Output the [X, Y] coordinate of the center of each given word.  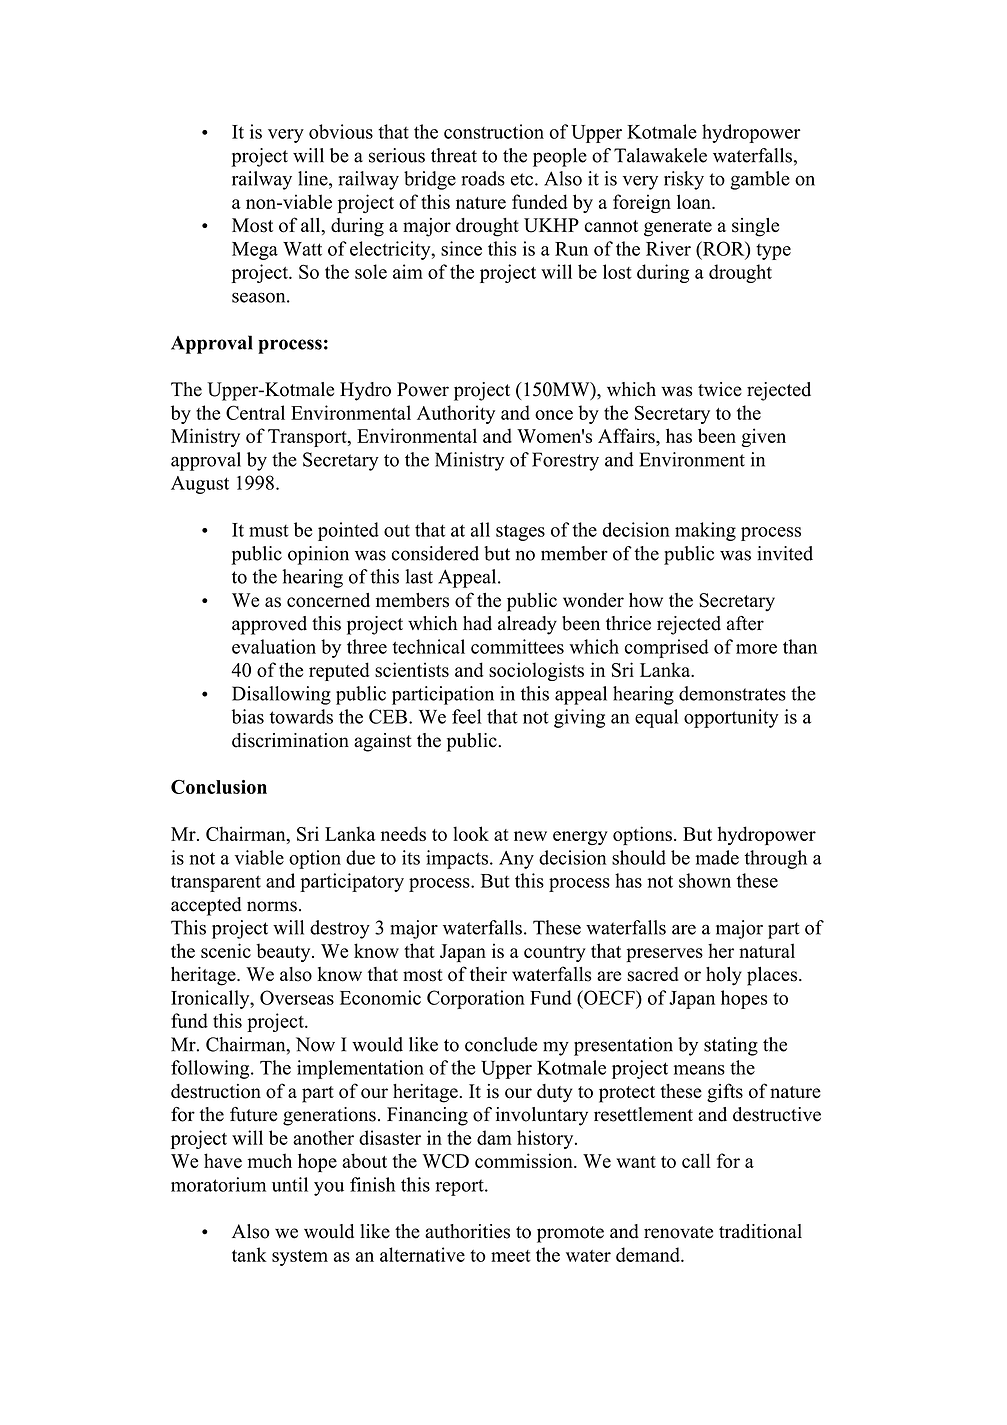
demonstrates [732, 693]
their [488, 974]
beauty [284, 952]
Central [255, 412]
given [763, 437]
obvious [341, 131]
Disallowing [281, 695]
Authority [456, 414]
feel [467, 716]
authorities [467, 1231]
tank [249, 1254]
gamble [760, 180]
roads [483, 178]
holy [724, 976]
